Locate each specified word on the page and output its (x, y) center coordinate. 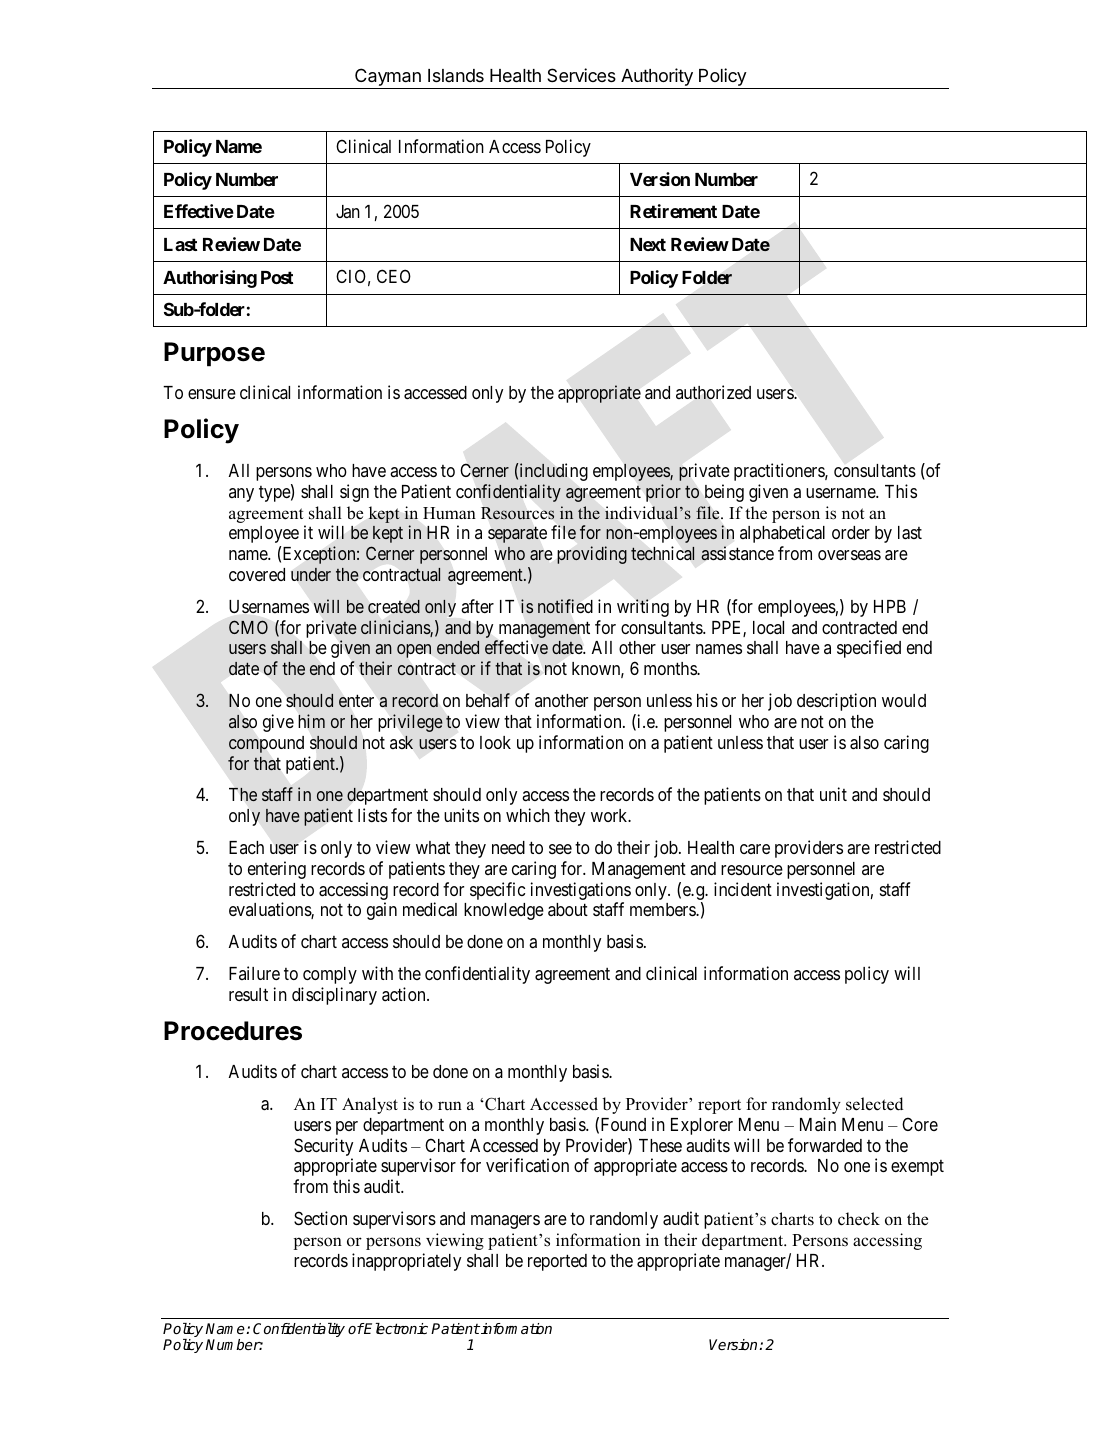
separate (517, 535)
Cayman (388, 78)
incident (743, 889)
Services (581, 75)
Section (320, 1218)
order (851, 532)
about (568, 909)
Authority (657, 78)
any (241, 495)
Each (246, 847)
